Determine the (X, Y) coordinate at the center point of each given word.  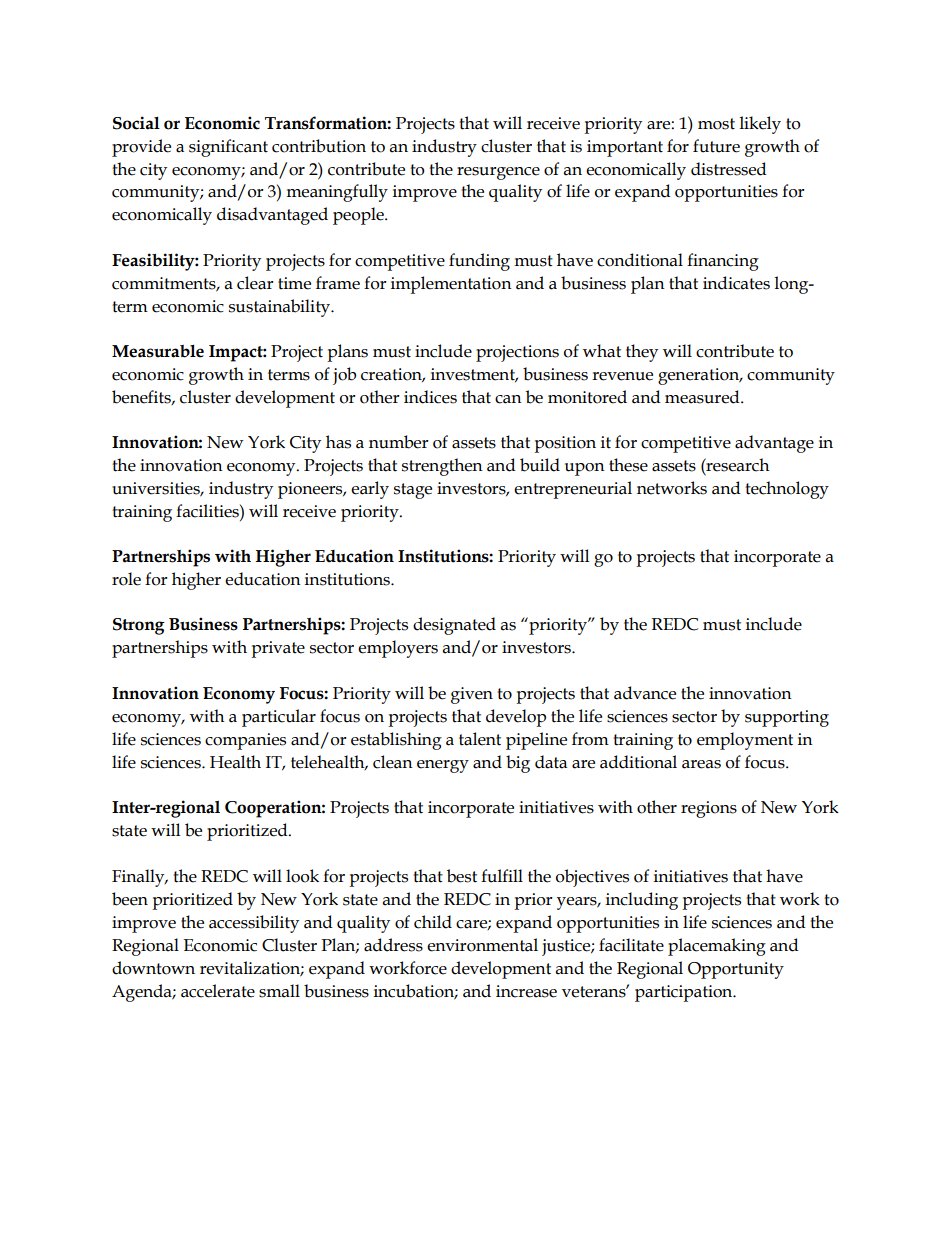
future (716, 146)
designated (454, 626)
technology (787, 490)
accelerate (218, 991)
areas (701, 764)
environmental (482, 945)
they (642, 353)
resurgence (498, 173)
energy (443, 766)
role (126, 579)
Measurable (158, 351)
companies (245, 741)
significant (228, 148)
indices (430, 397)
